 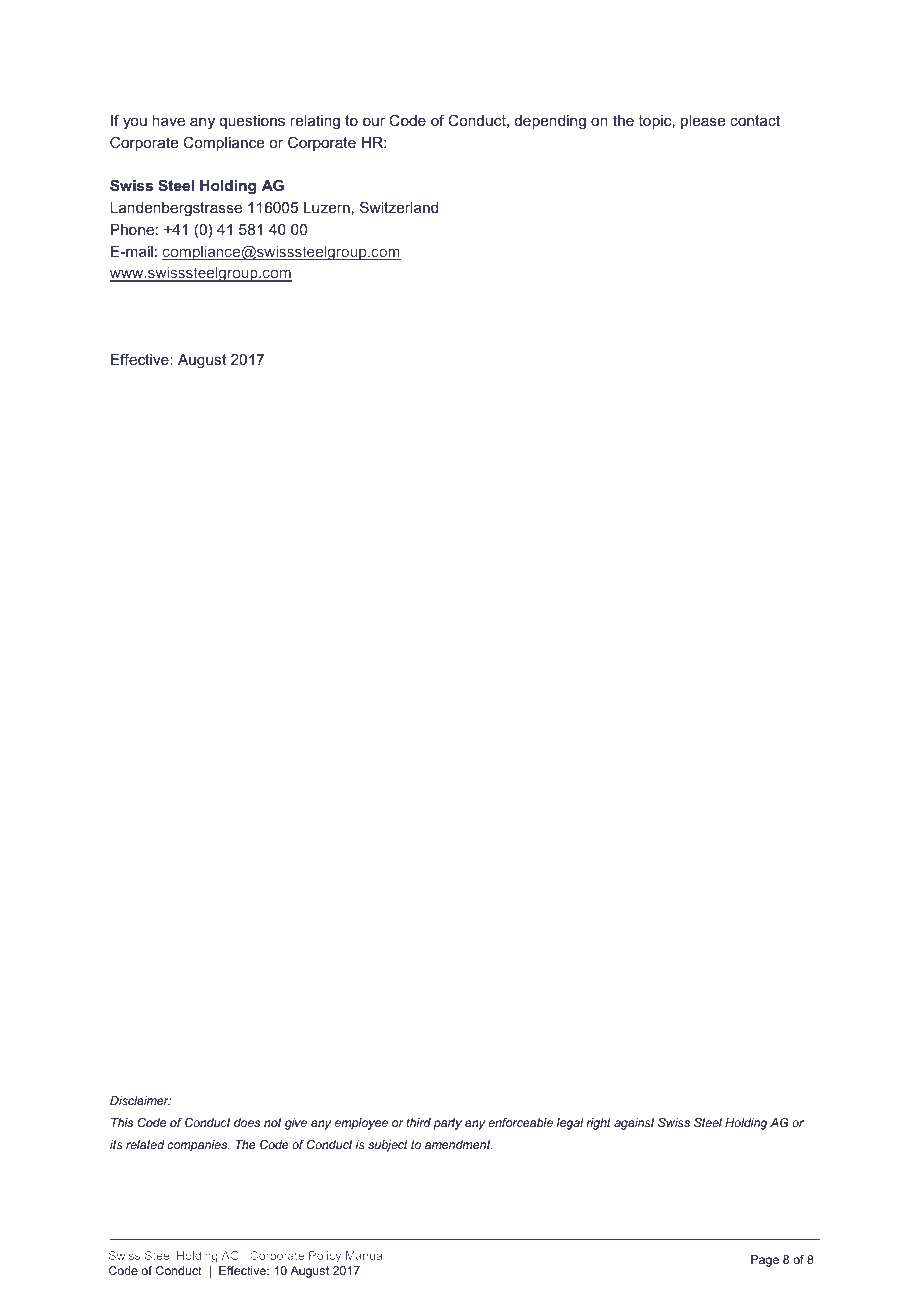 I want to click on our, so click(x=374, y=122).
